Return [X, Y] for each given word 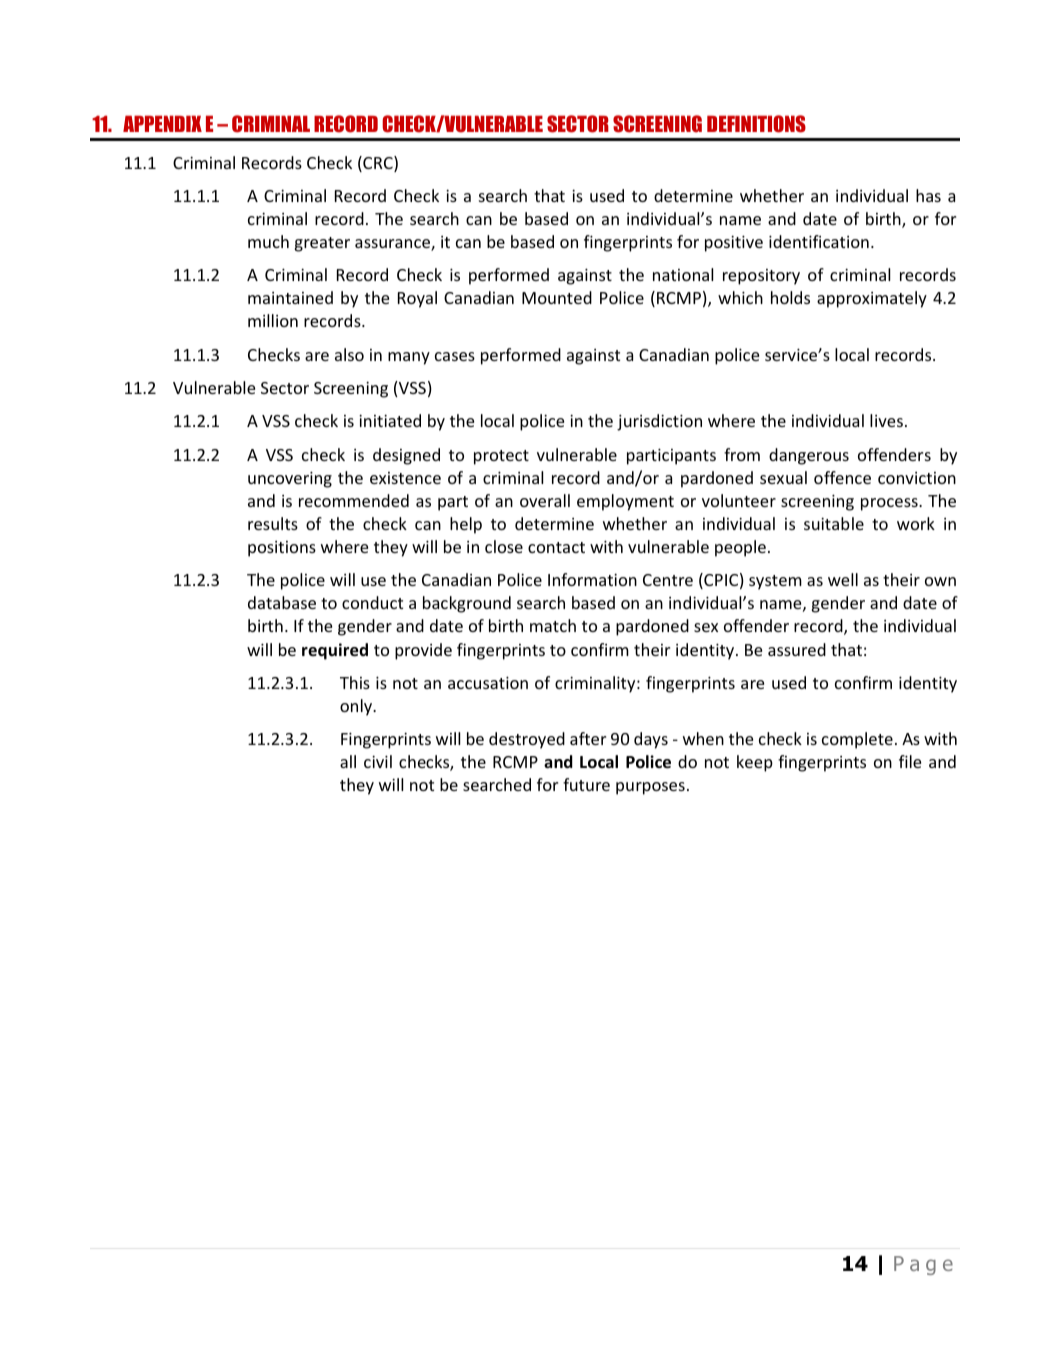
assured [797, 649]
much [268, 241]
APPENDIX [162, 123]
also [349, 354]
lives [886, 420]
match [553, 625]
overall [545, 500]
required [335, 651]
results [273, 523]
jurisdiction [659, 422]
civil [378, 761]
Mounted [557, 297]
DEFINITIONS [756, 124]
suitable [834, 523]
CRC [378, 164]
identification [819, 241]
